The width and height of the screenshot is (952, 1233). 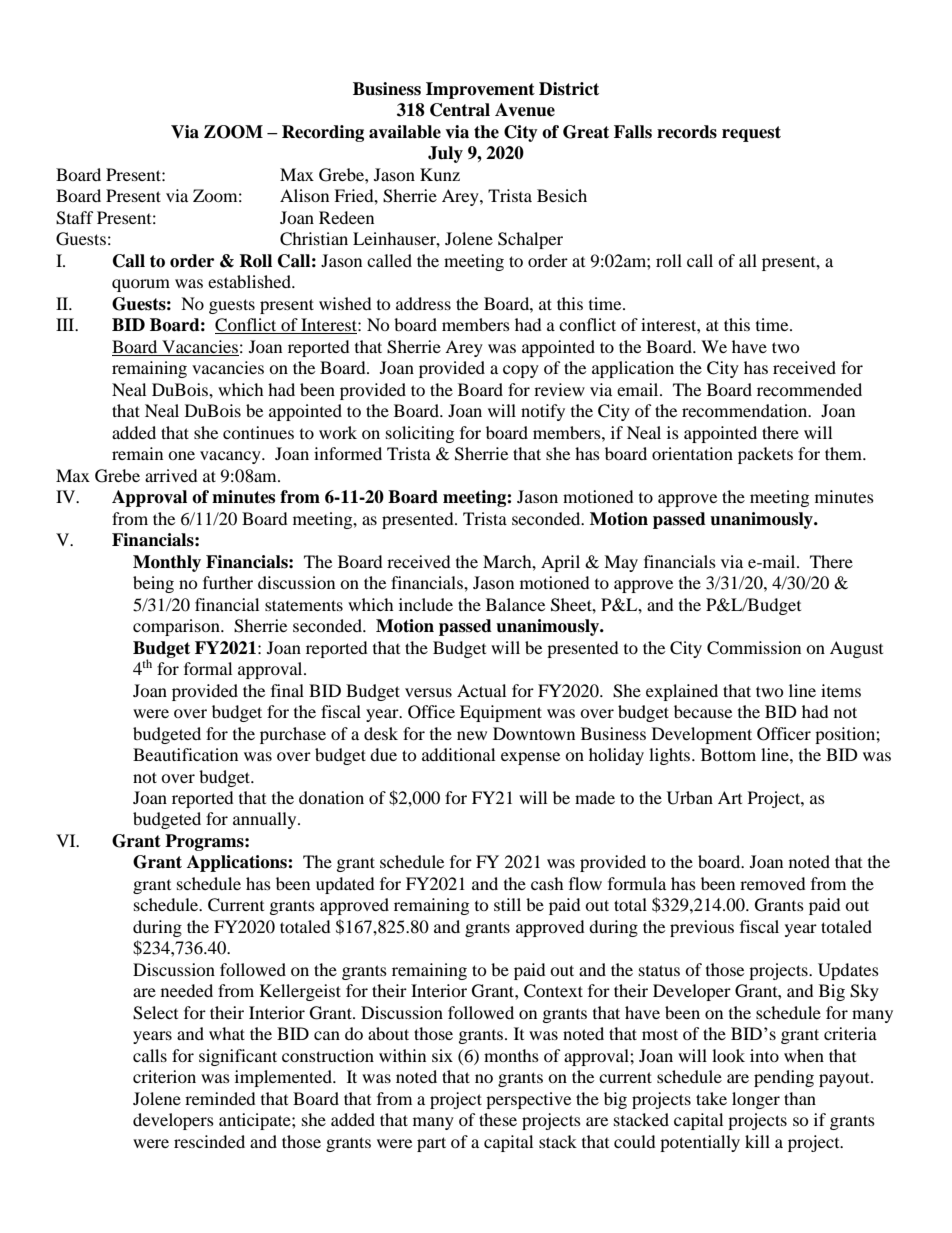 I want to click on Central, so click(x=460, y=110).
